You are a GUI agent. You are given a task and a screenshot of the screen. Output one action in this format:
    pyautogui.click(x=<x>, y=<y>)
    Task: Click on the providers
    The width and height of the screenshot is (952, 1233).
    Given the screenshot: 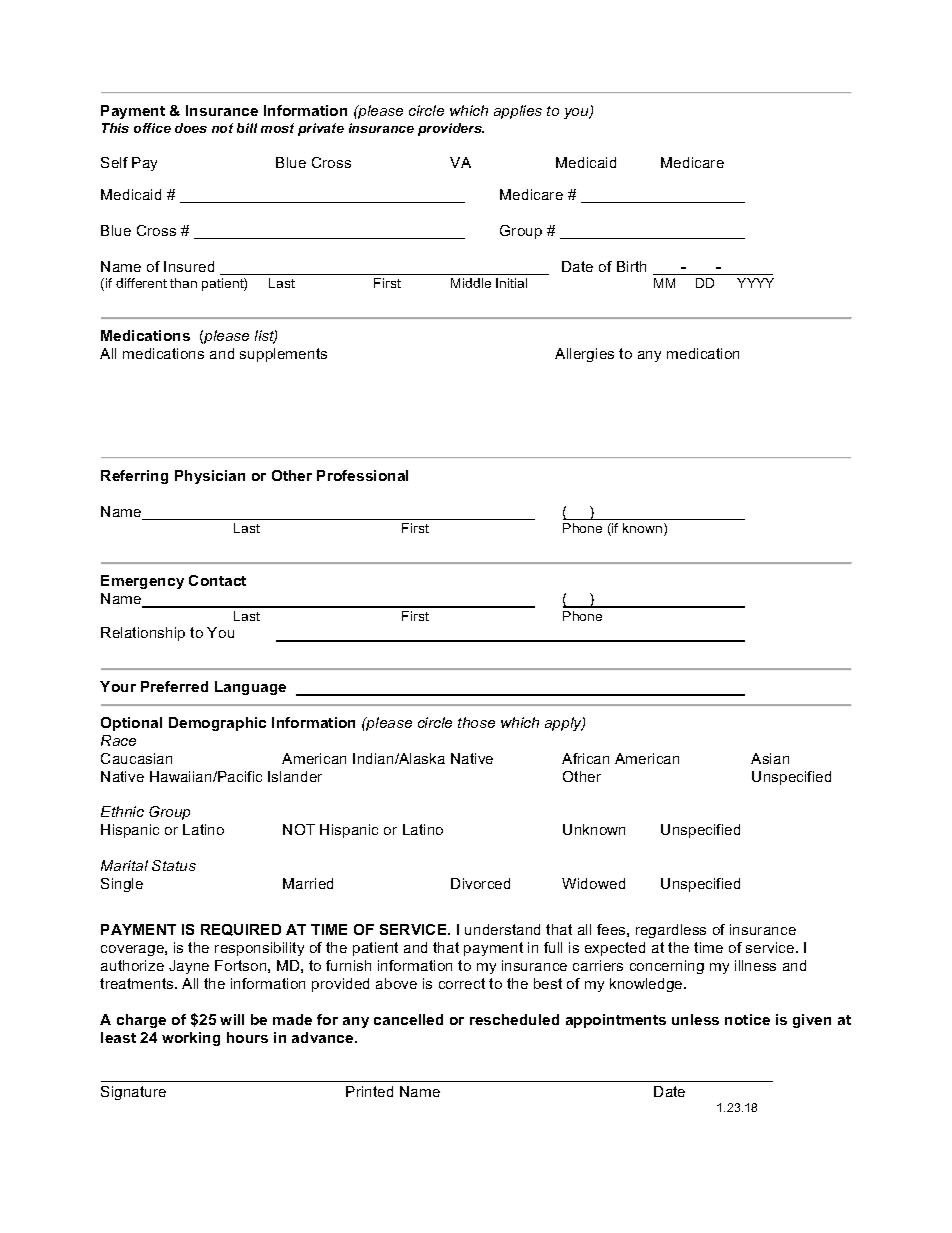 What is the action you would take?
    pyautogui.click(x=451, y=129)
